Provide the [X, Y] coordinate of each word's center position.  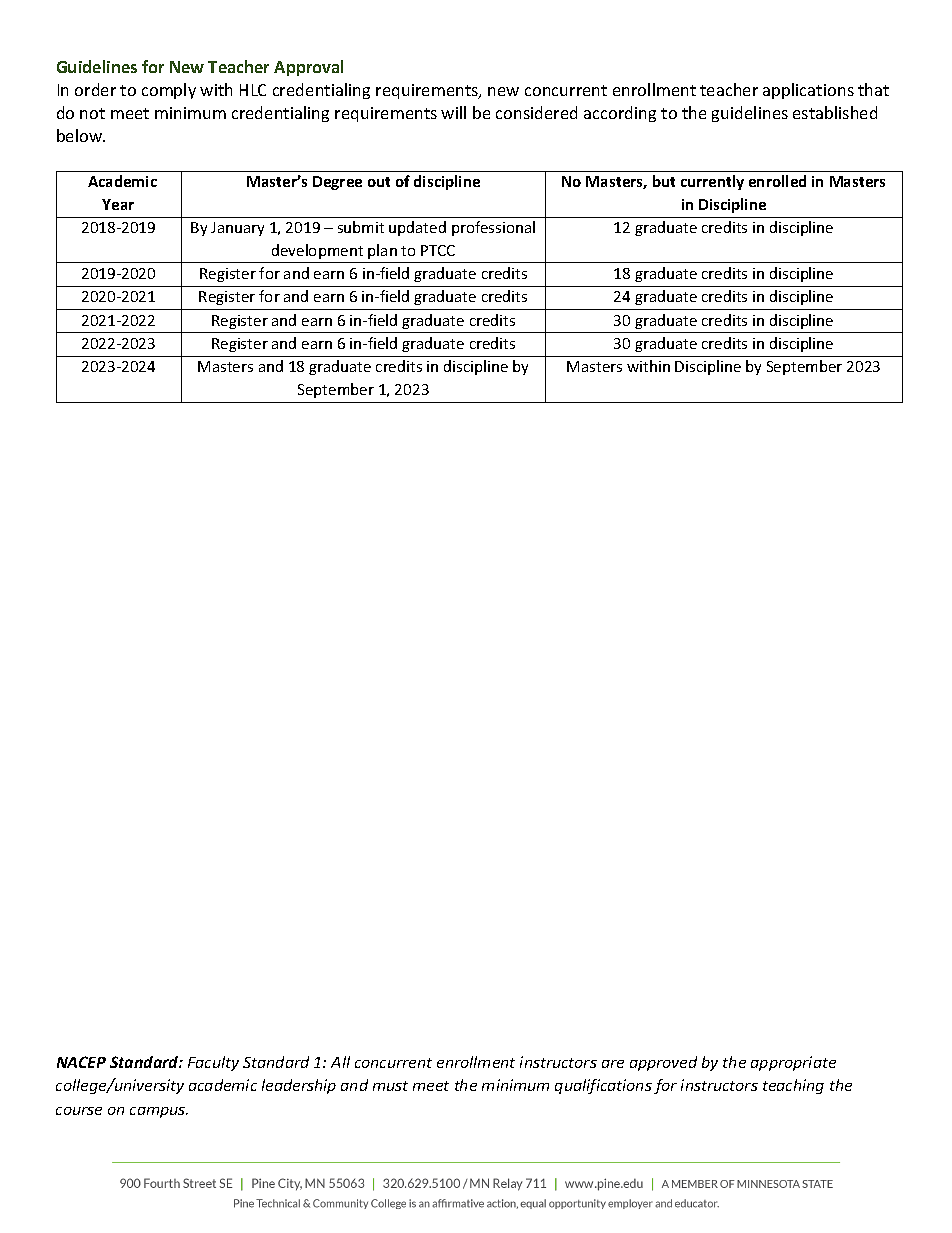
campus [159, 1112]
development [317, 251]
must [390, 1086]
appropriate [793, 1063]
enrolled [777, 181]
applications [808, 91]
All [340, 1062]
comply [169, 91]
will [453, 112]
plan [382, 251]
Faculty [213, 1063]
